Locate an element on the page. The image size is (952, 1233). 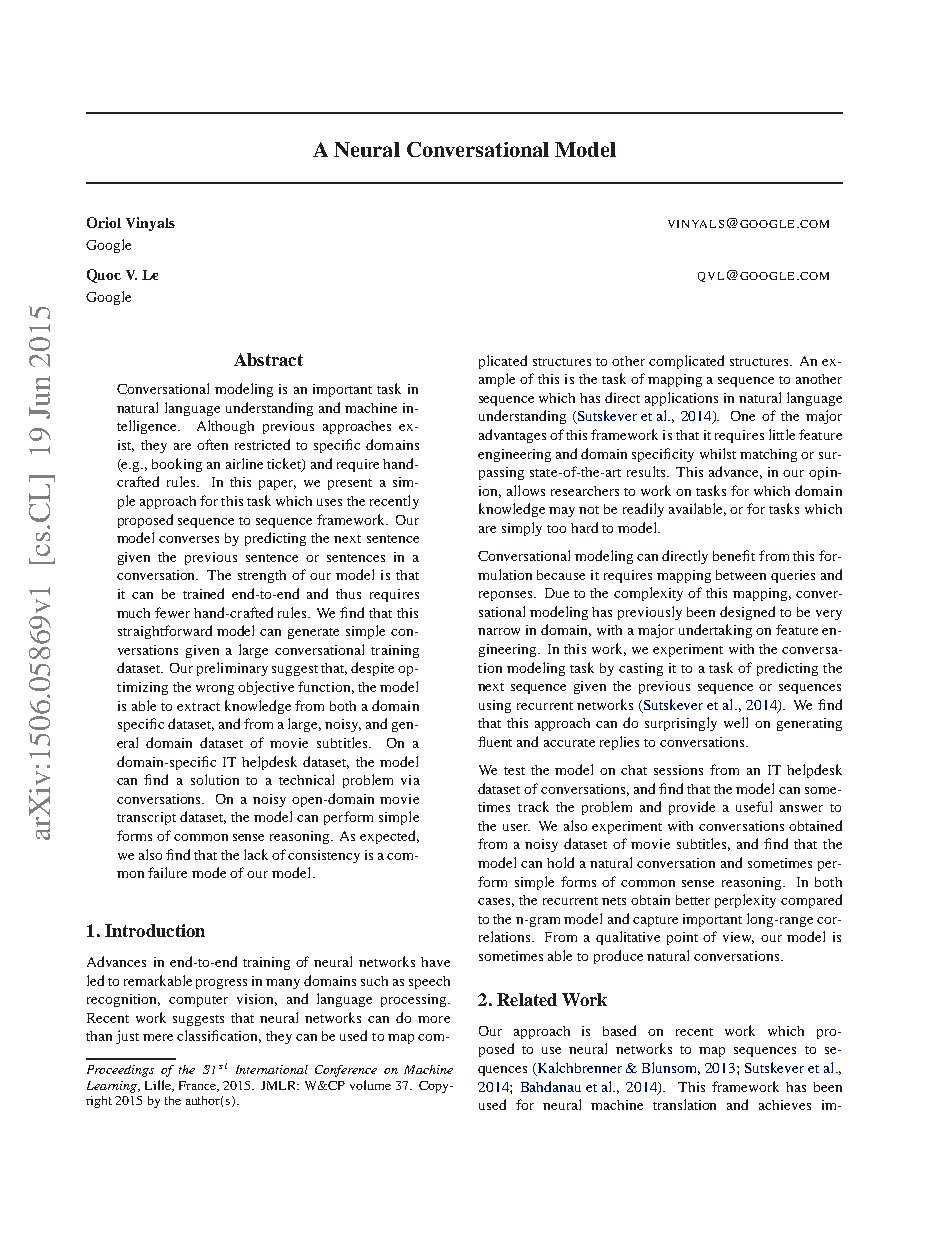
France is located at coordinates (199, 1086).
